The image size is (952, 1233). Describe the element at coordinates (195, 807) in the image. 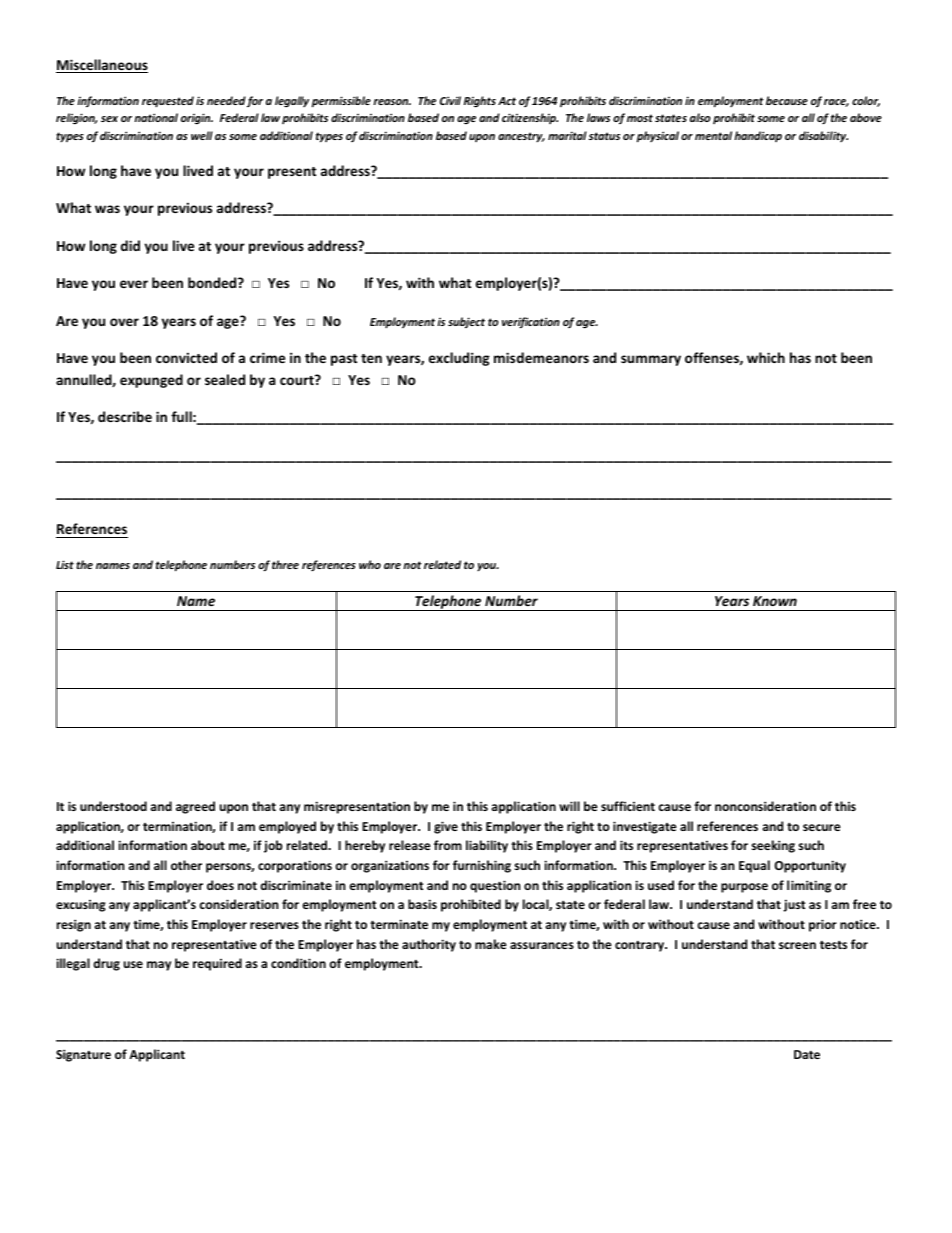

I see `agreed` at that location.
